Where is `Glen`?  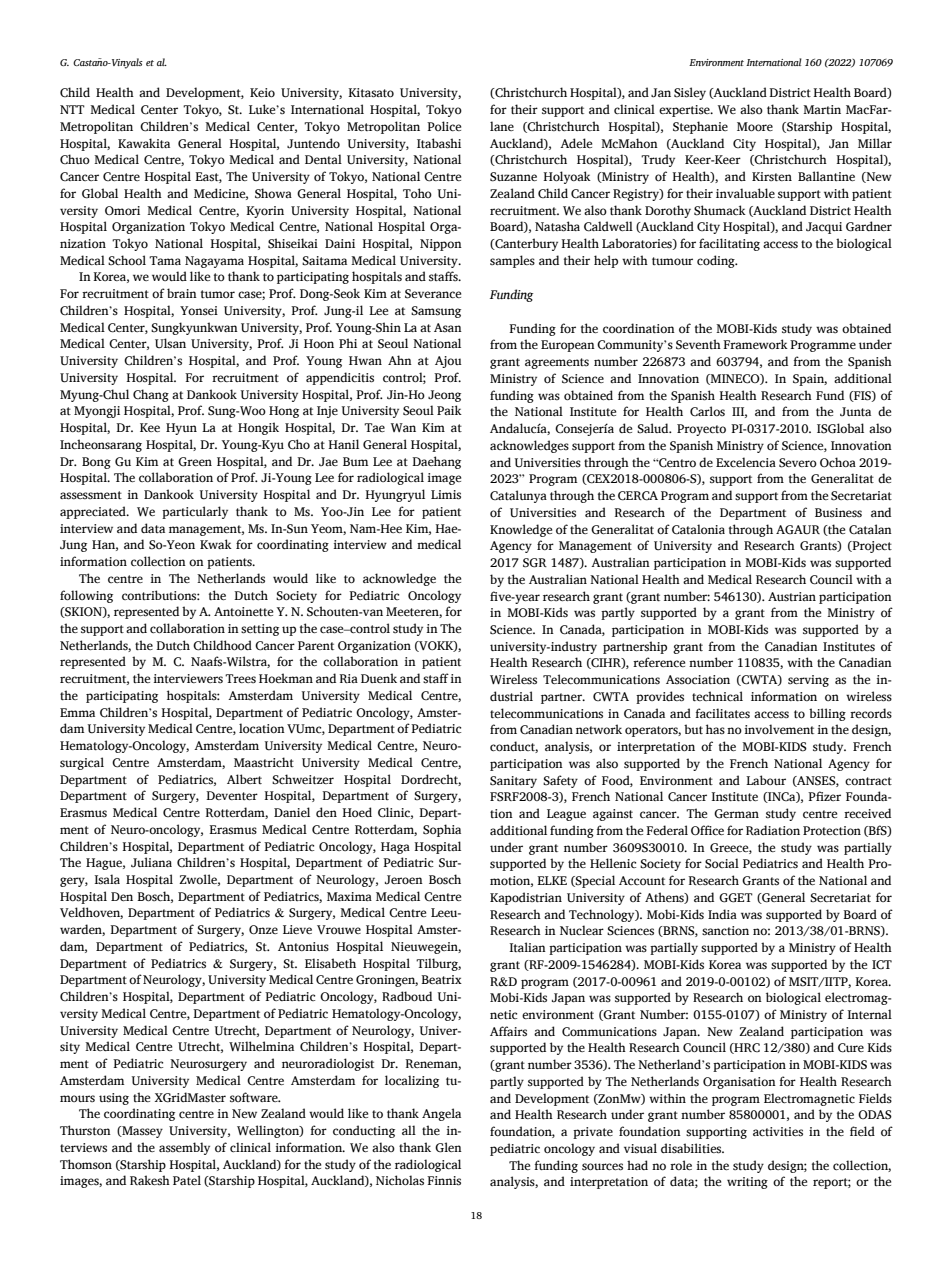 Glen is located at coordinates (448, 1147).
